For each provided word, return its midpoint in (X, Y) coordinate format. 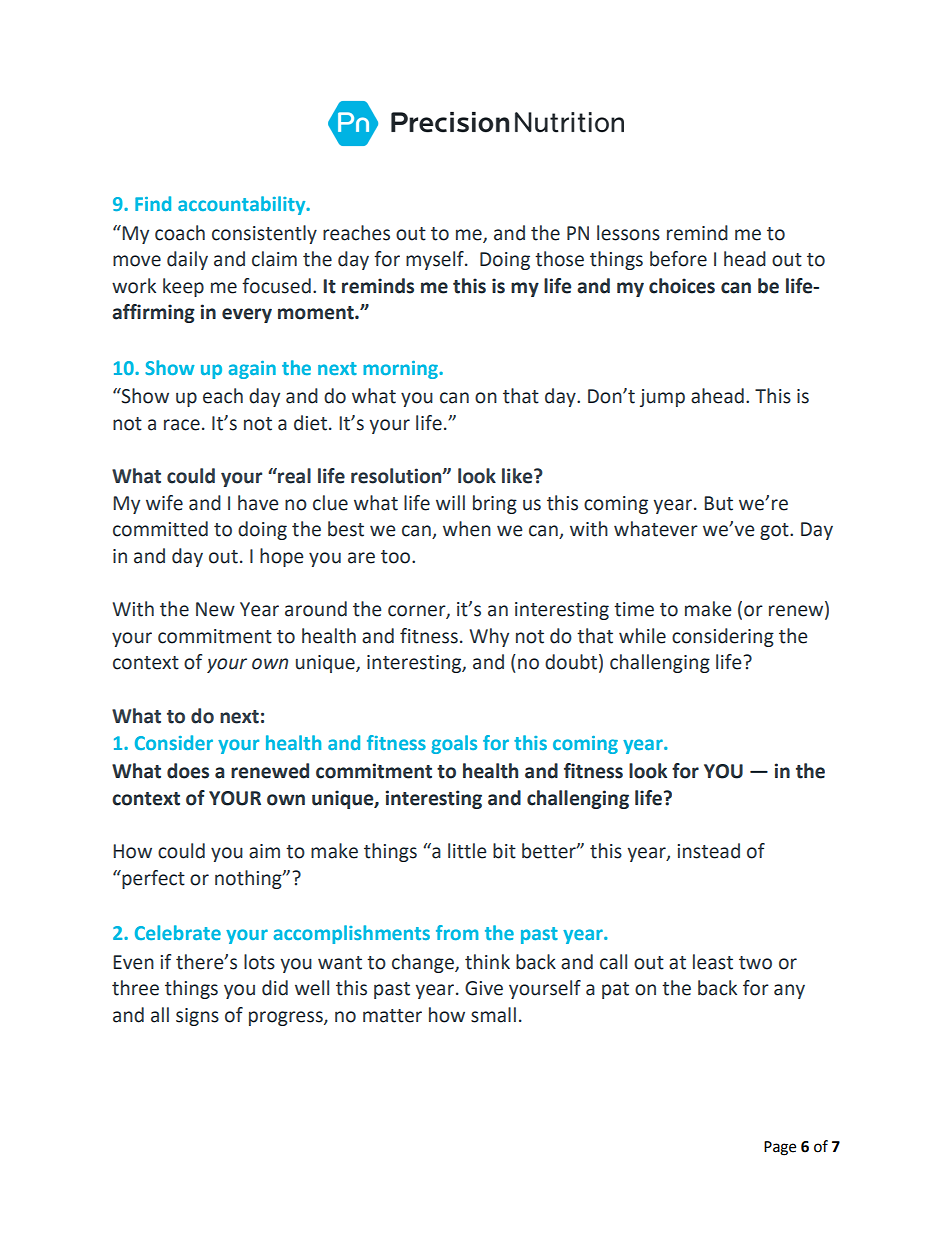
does (188, 771)
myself (436, 260)
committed (160, 529)
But (718, 503)
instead (709, 851)
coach (180, 233)
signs (197, 1017)
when (467, 529)
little (467, 851)
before (678, 259)
